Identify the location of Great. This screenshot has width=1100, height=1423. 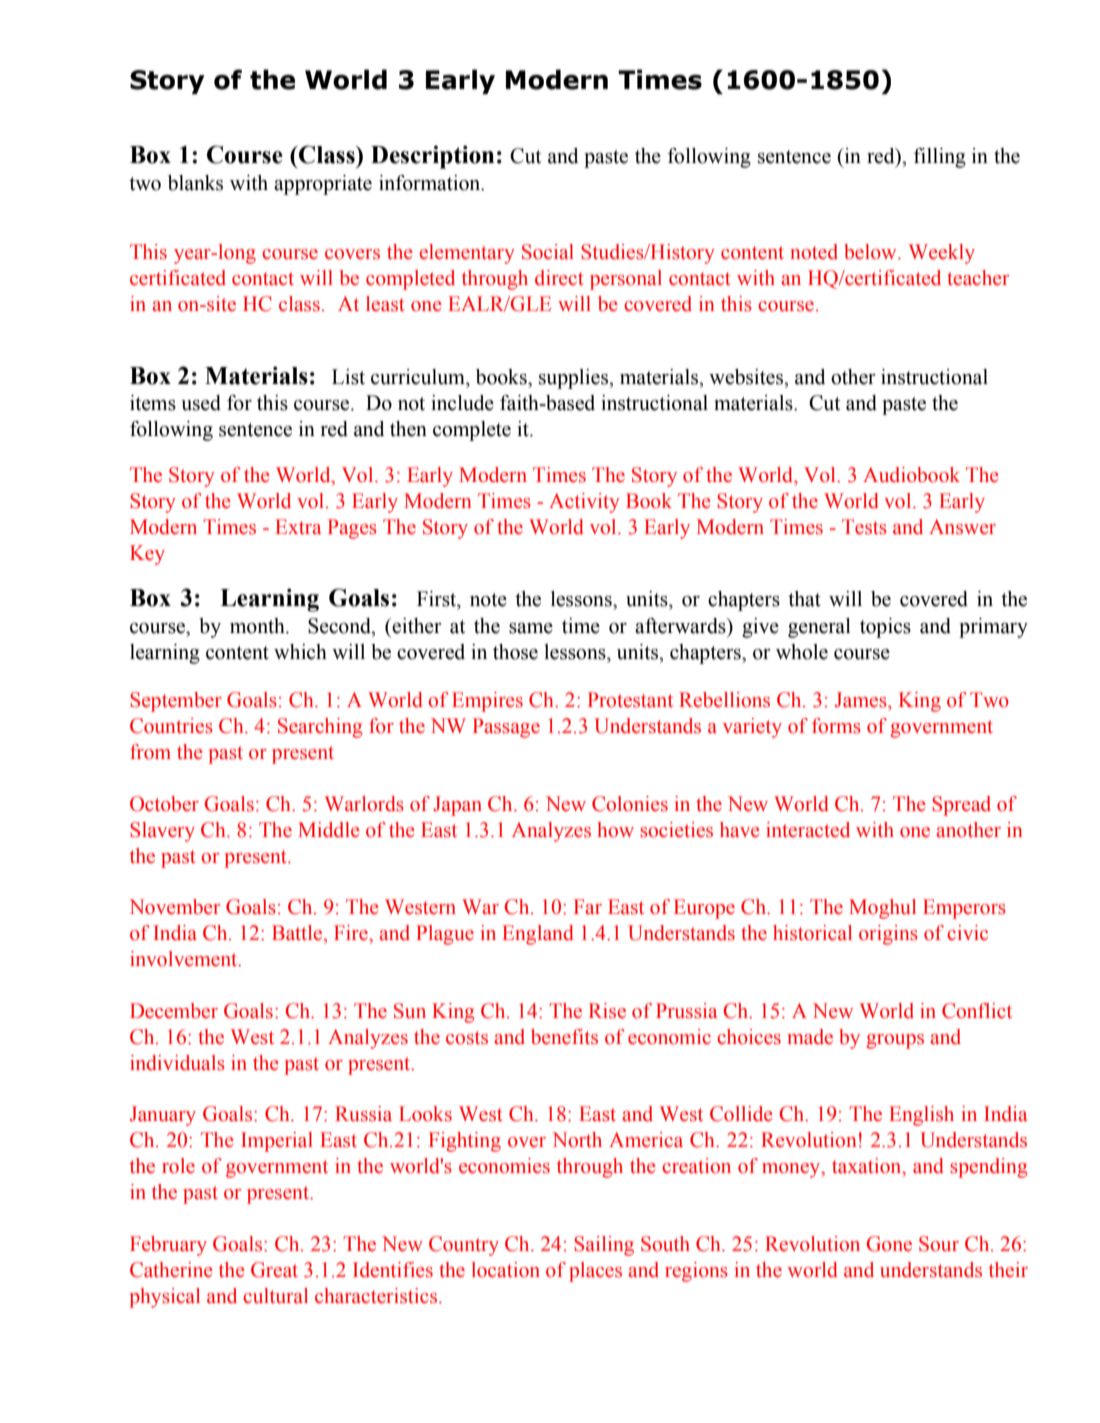
(274, 1270).
